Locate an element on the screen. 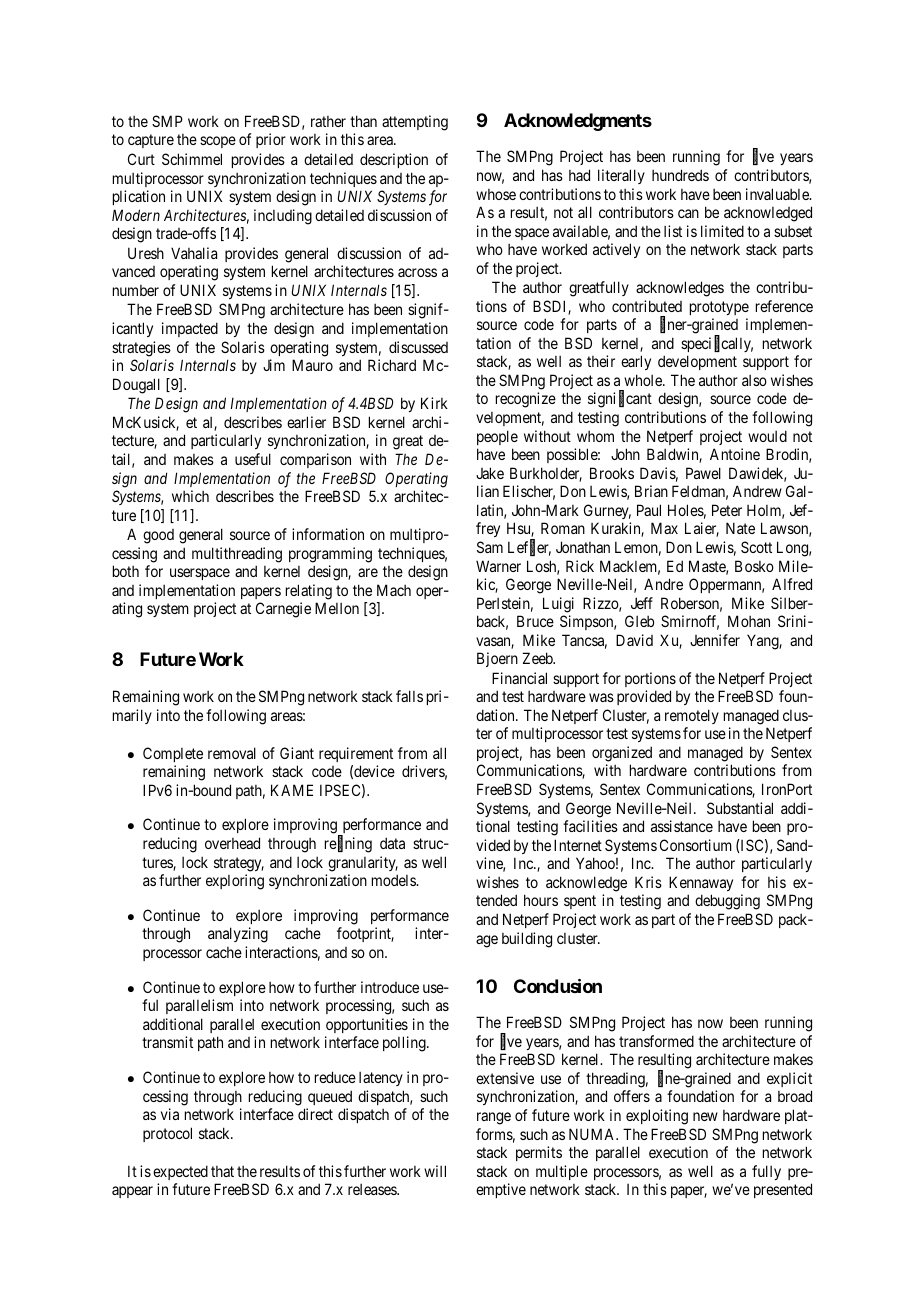 This screenshot has height=1308, width=924. models is located at coordinates (394, 880).
